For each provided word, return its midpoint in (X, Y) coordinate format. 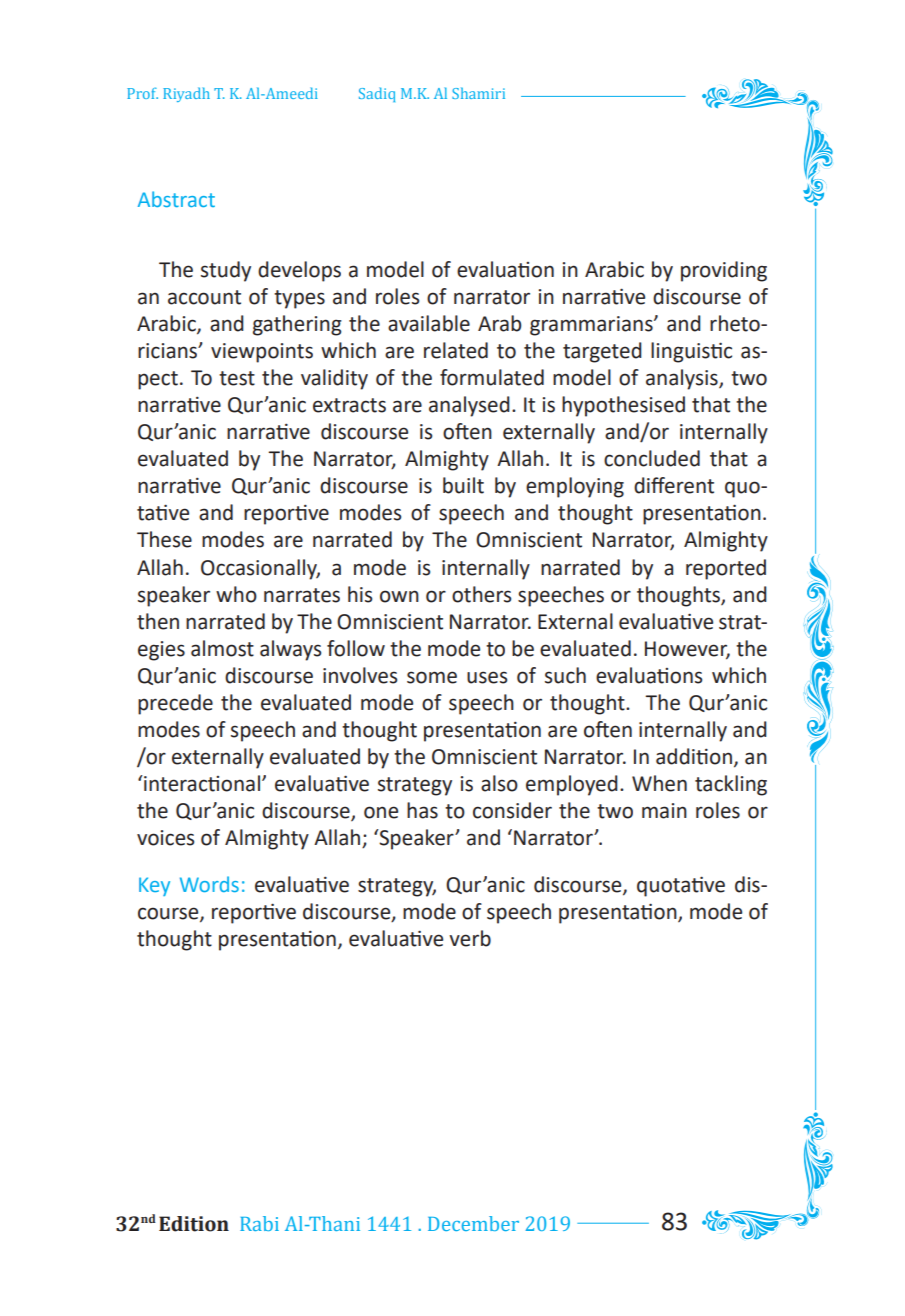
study (226, 271)
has (422, 810)
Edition (194, 1224)
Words (209, 884)
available (429, 323)
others (481, 594)
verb (470, 938)
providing (724, 271)
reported (726, 569)
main (664, 811)
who (236, 594)
